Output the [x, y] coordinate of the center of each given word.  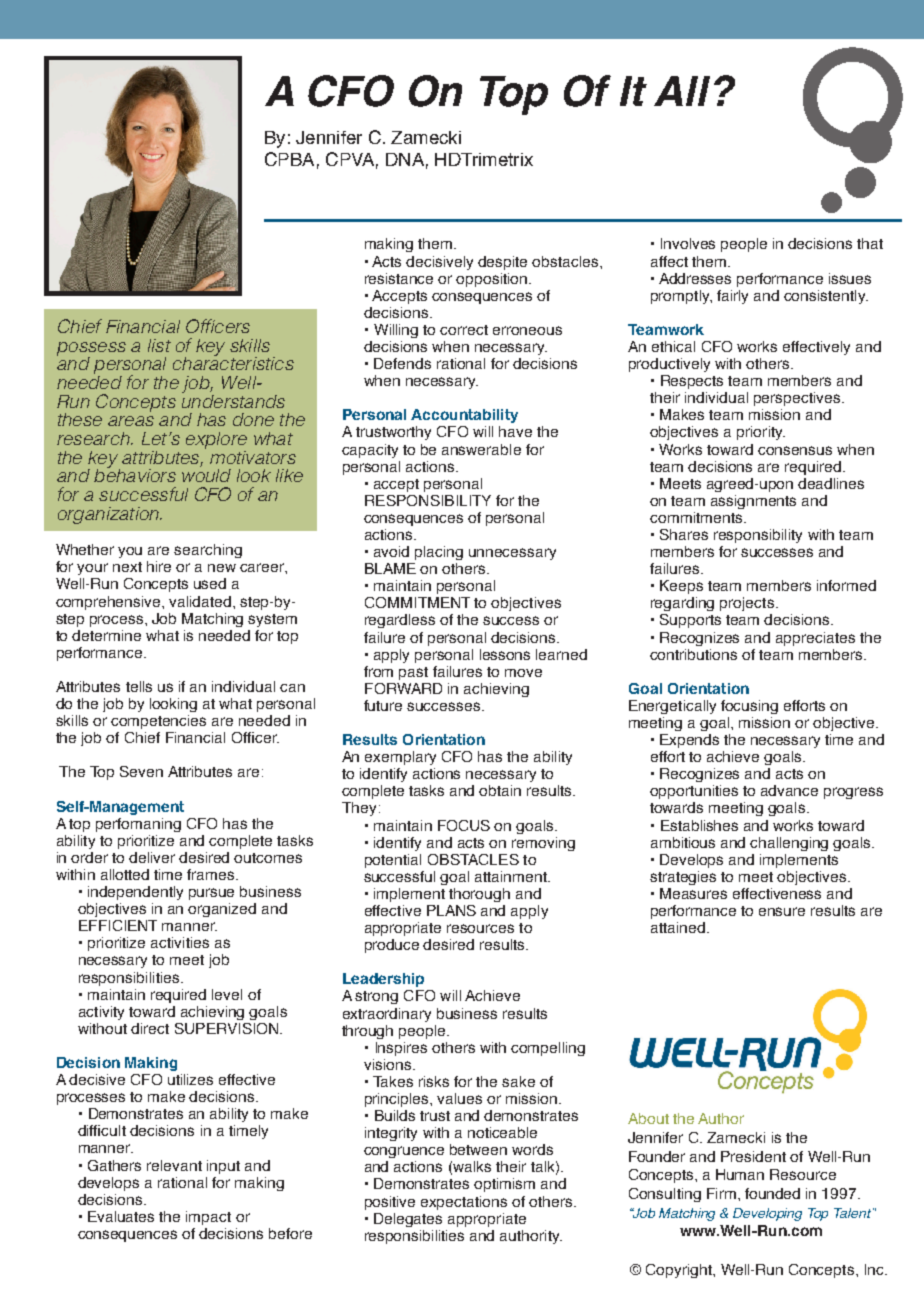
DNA [405, 159]
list [159, 345]
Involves [688, 243]
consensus [795, 450]
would [206, 474]
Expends [689, 741]
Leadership [383, 980]
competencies [158, 722]
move [523, 673]
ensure [782, 911]
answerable [481, 449]
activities [180, 942]
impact [208, 1218]
